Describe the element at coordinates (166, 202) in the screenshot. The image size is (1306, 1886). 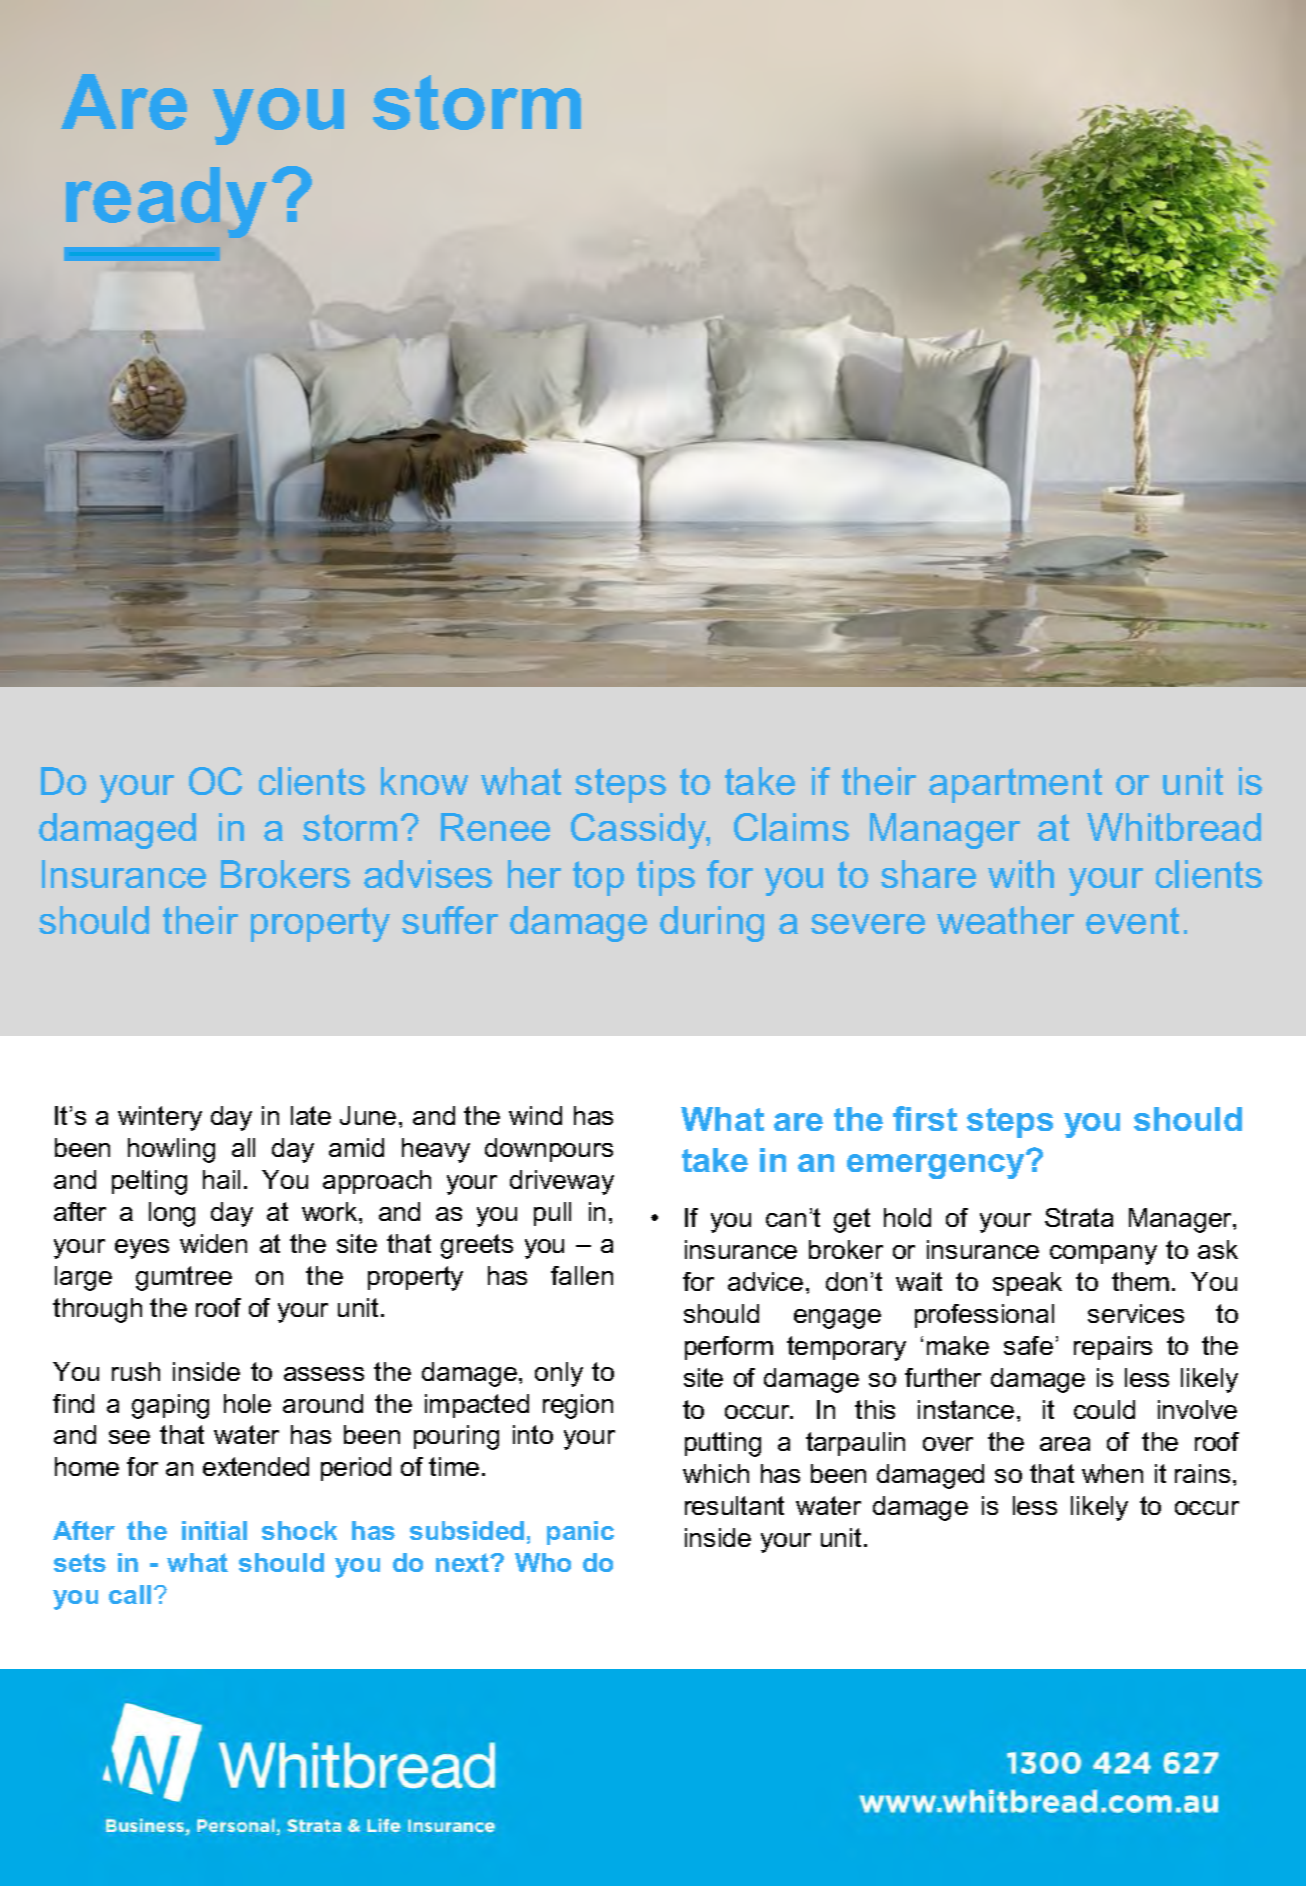
I see `ready` at that location.
